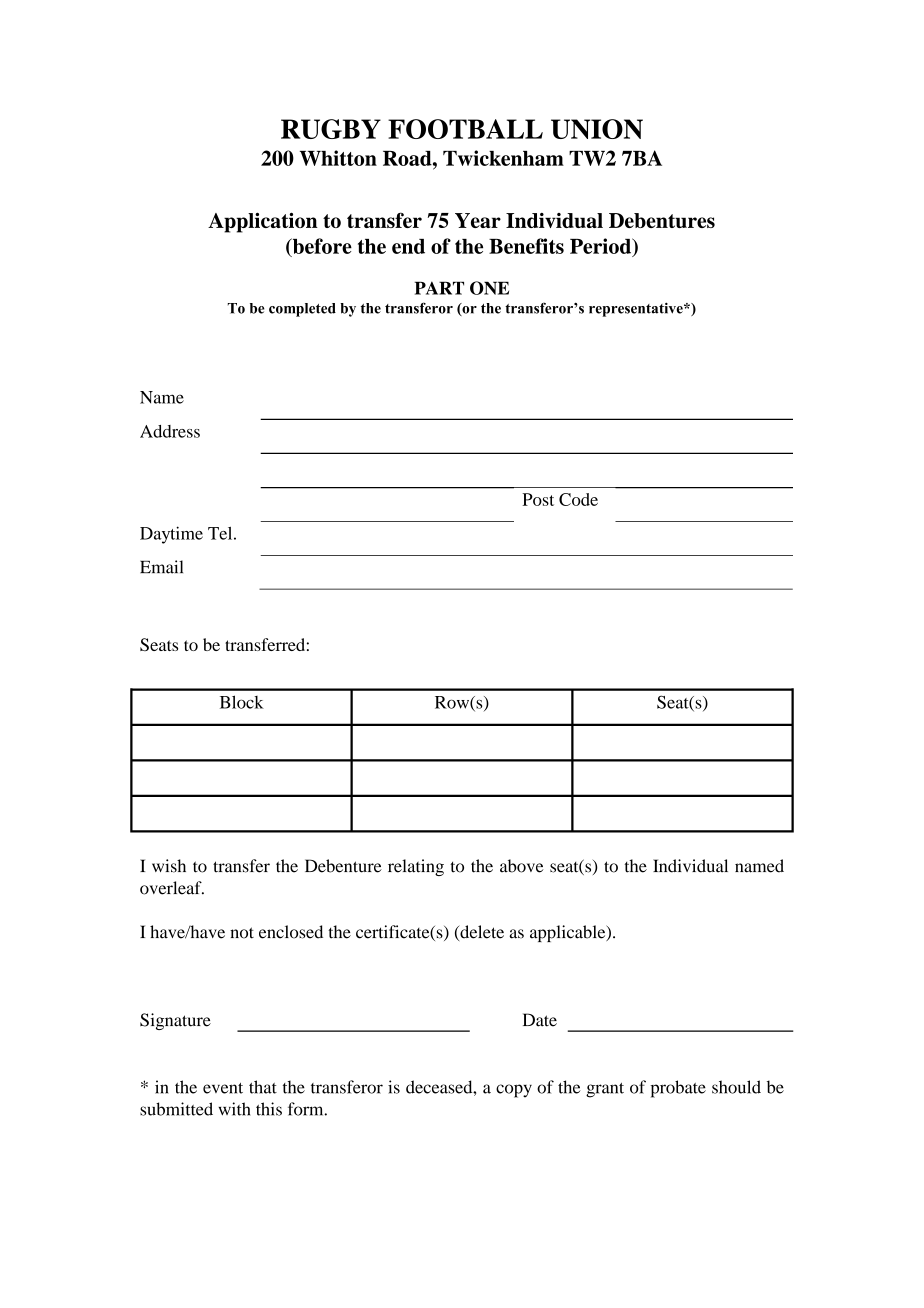  What do you see at coordinates (678, 1089) in the page?
I see `probate` at bounding box center [678, 1089].
